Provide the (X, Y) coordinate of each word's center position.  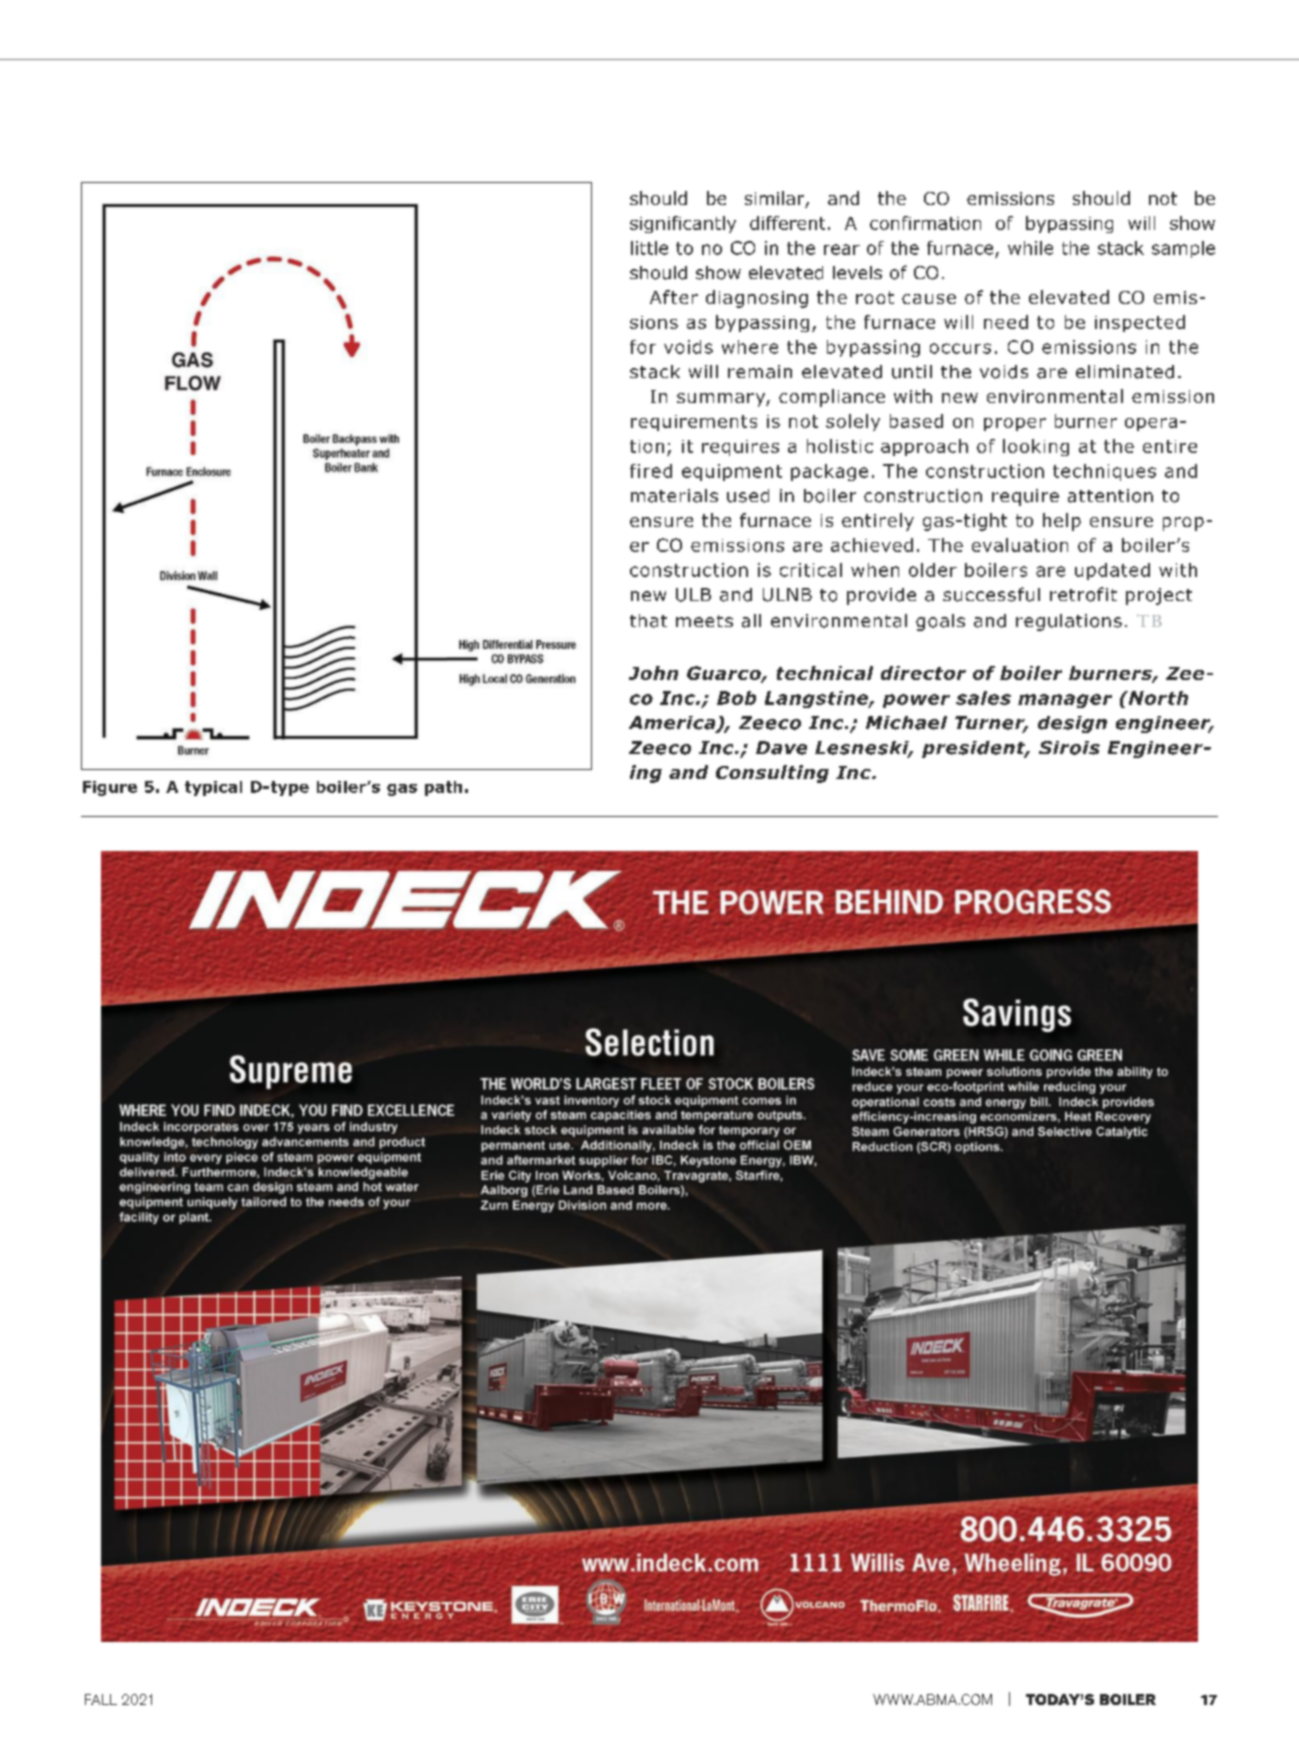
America (673, 724)
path (443, 788)
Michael (906, 723)
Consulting (772, 774)
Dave (781, 748)
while (1030, 248)
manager (1065, 701)
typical (213, 788)
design (1072, 724)
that (648, 621)
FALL (101, 1699)
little (649, 248)
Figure (110, 788)
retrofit (1083, 594)
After (674, 297)
